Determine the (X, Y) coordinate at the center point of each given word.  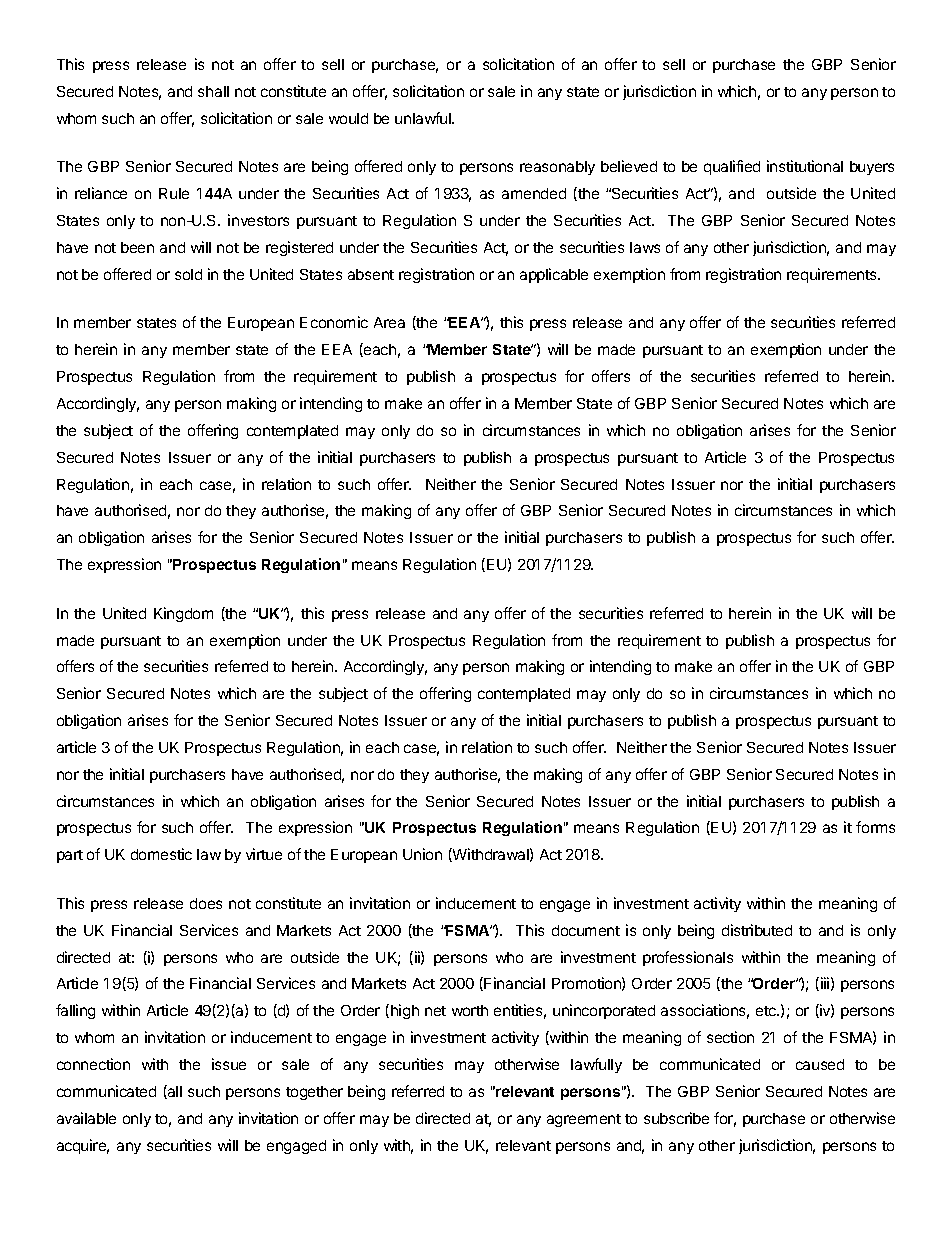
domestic (161, 854)
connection (93, 1064)
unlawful (424, 118)
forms (875, 827)
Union (422, 854)
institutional (805, 166)
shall (213, 91)
